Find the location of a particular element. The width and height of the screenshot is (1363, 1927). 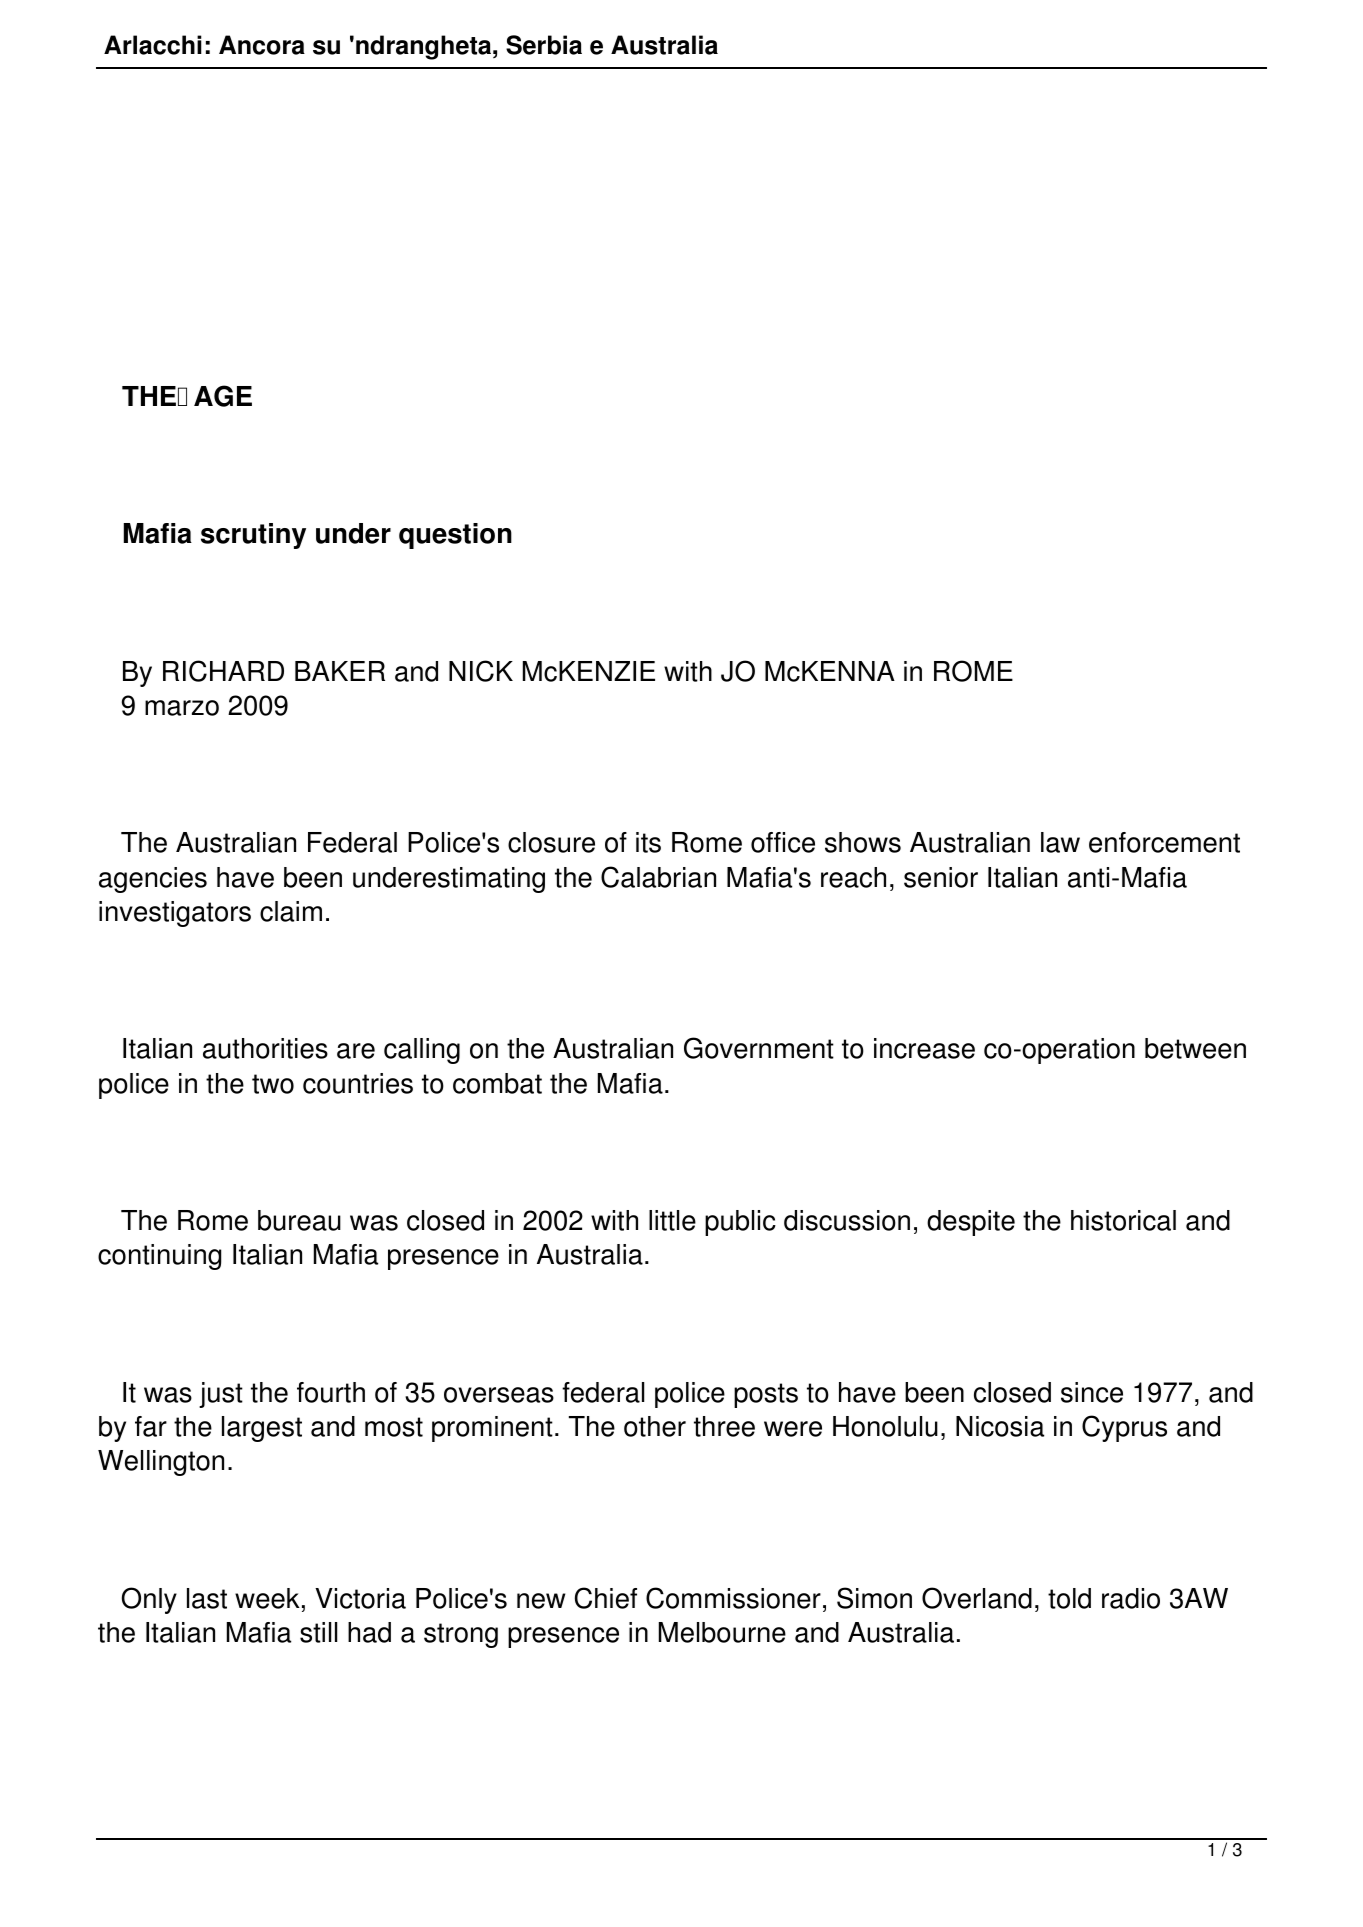

its is located at coordinates (648, 842).
